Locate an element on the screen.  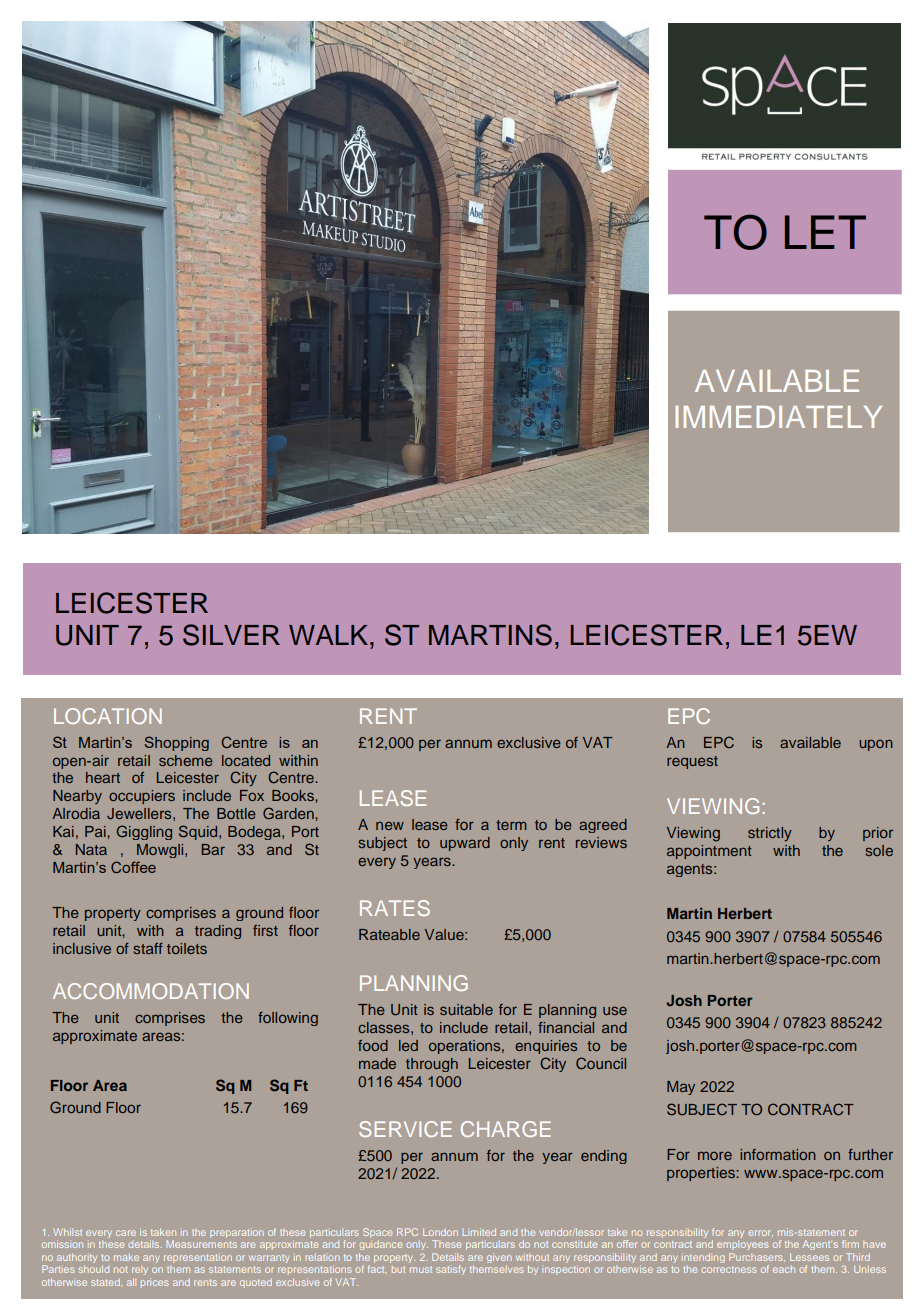
Giggling is located at coordinates (144, 832).
